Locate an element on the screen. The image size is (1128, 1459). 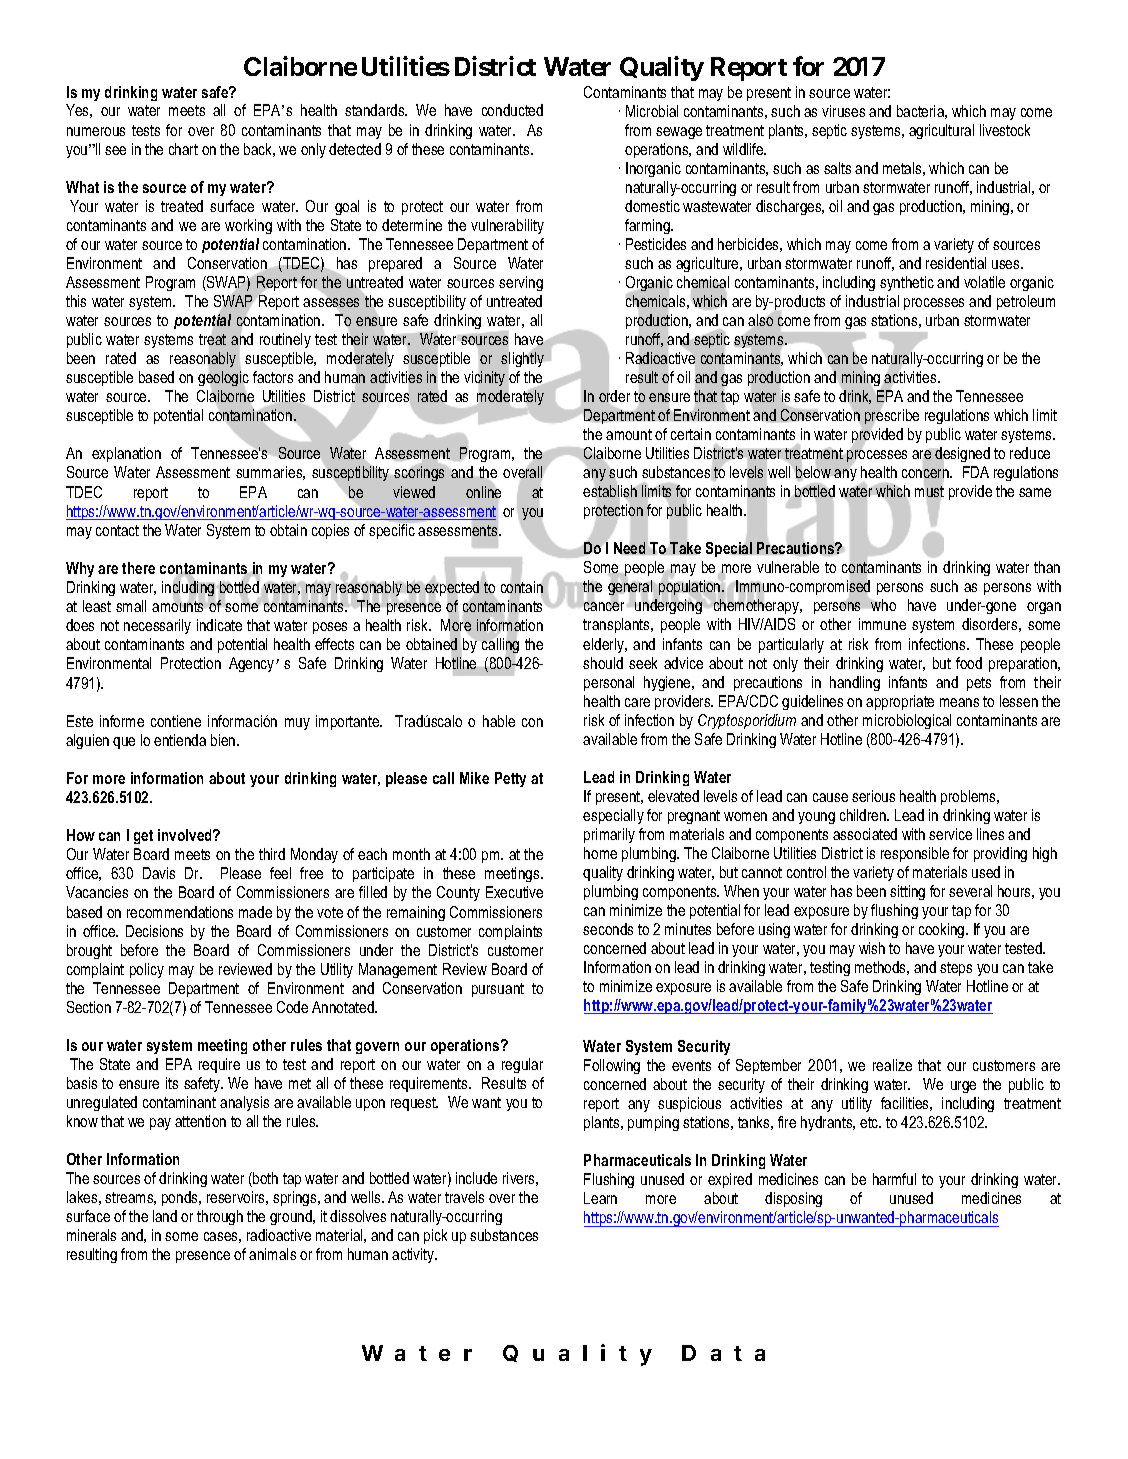
agricultural is located at coordinates (941, 131).
